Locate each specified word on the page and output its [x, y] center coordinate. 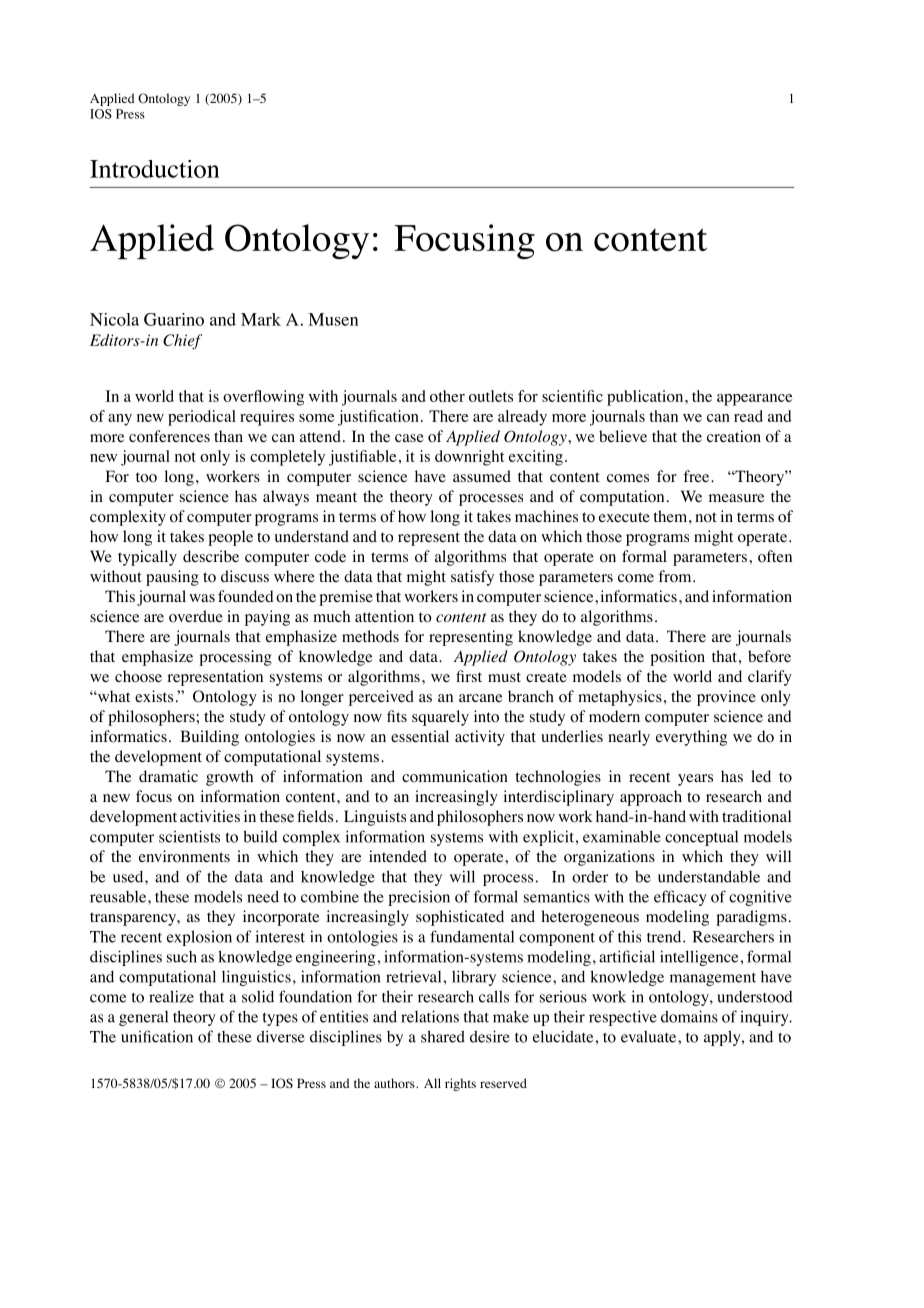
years [695, 780]
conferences [169, 436]
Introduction [155, 169]
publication [646, 398]
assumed [482, 476]
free [697, 476]
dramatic [168, 776]
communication [455, 776]
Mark [261, 319]
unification [157, 1036]
